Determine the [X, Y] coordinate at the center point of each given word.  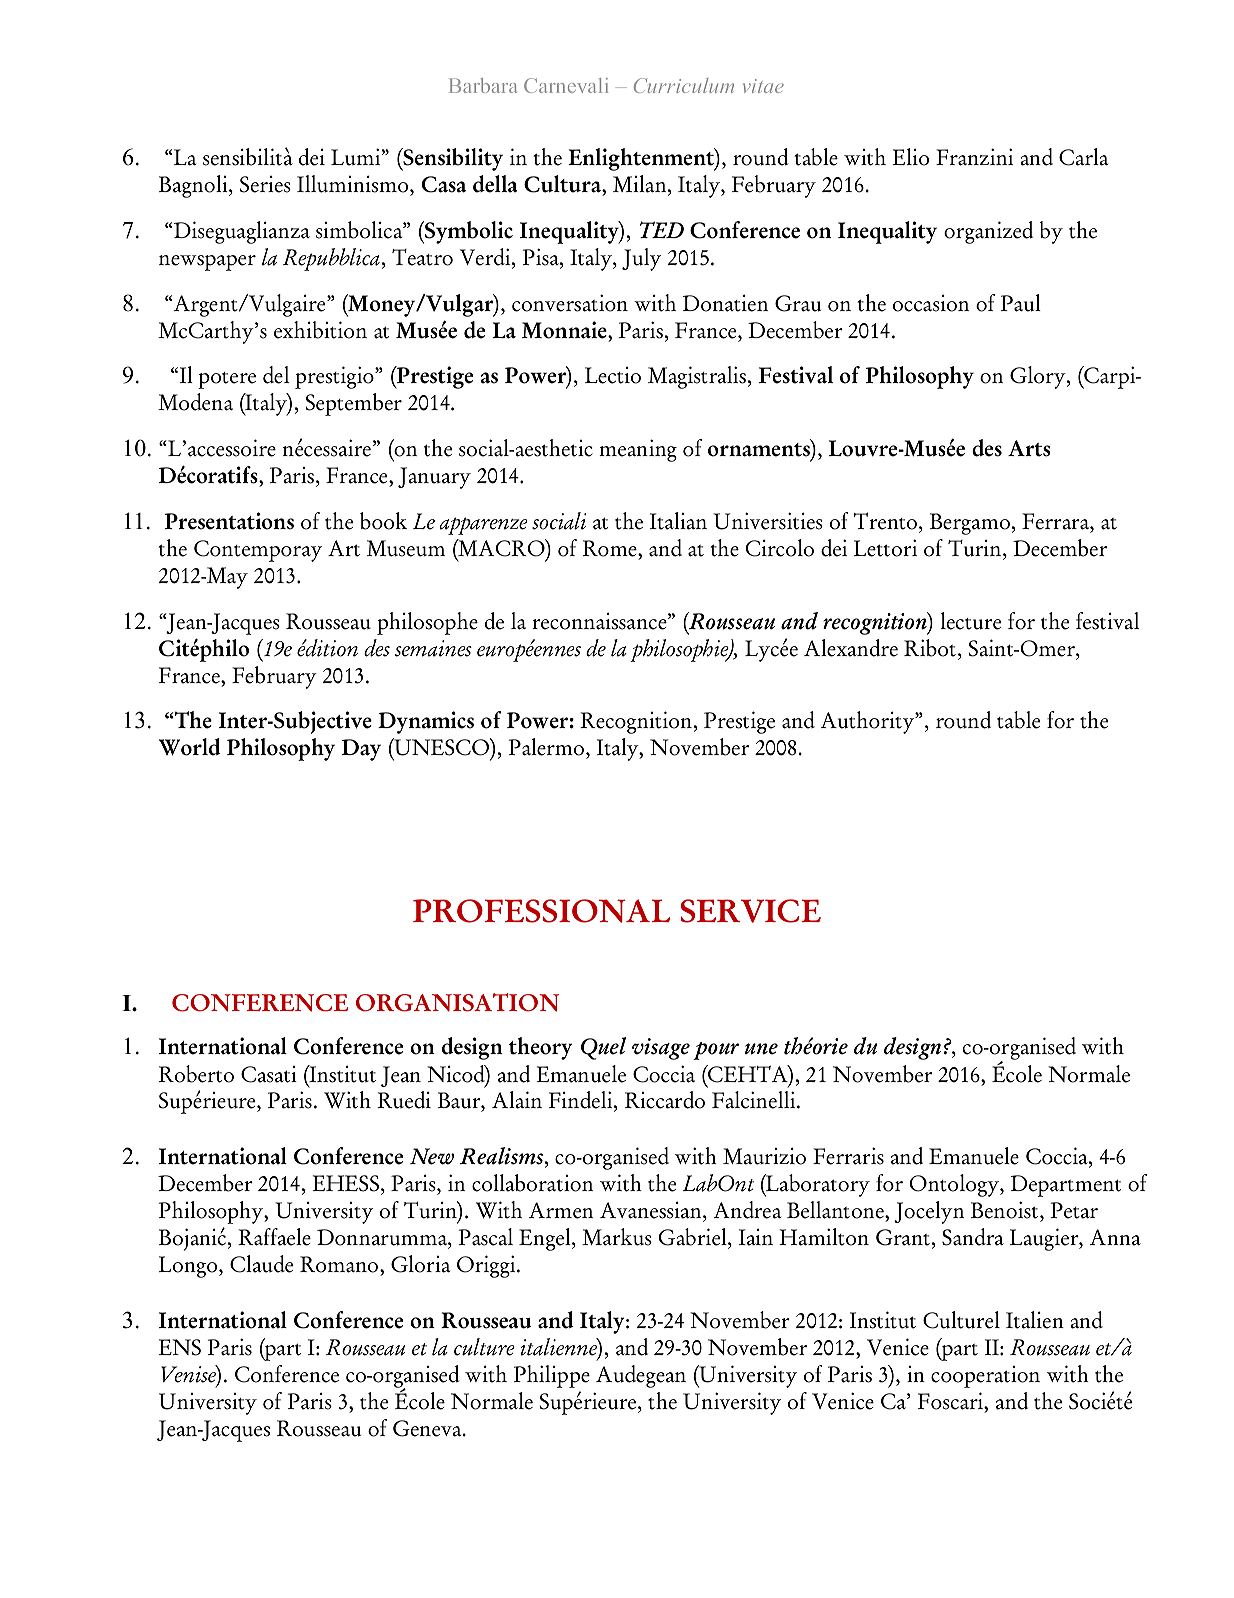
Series [265, 184]
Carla [1083, 157]
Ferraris [848, 1156]
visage [661, 1049]
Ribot [930, 648]
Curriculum [684, 85]
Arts [1029, 448]
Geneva [428, 1428]
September [354, 404]
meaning [638, 450]
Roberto [196, 1074]
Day [361, 750]
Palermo [548, 748]
